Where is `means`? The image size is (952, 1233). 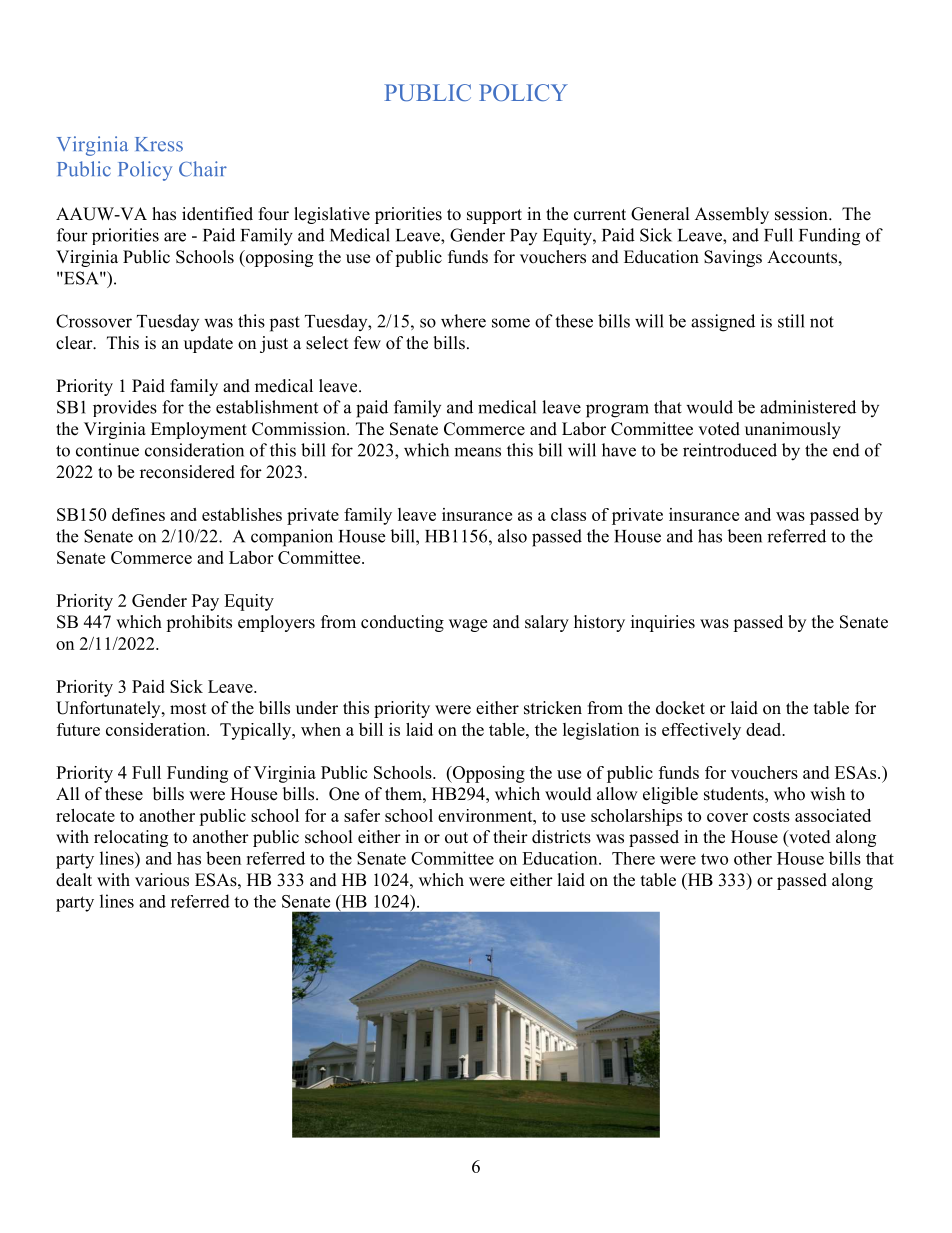 means is located at coordinates (477, 452).
